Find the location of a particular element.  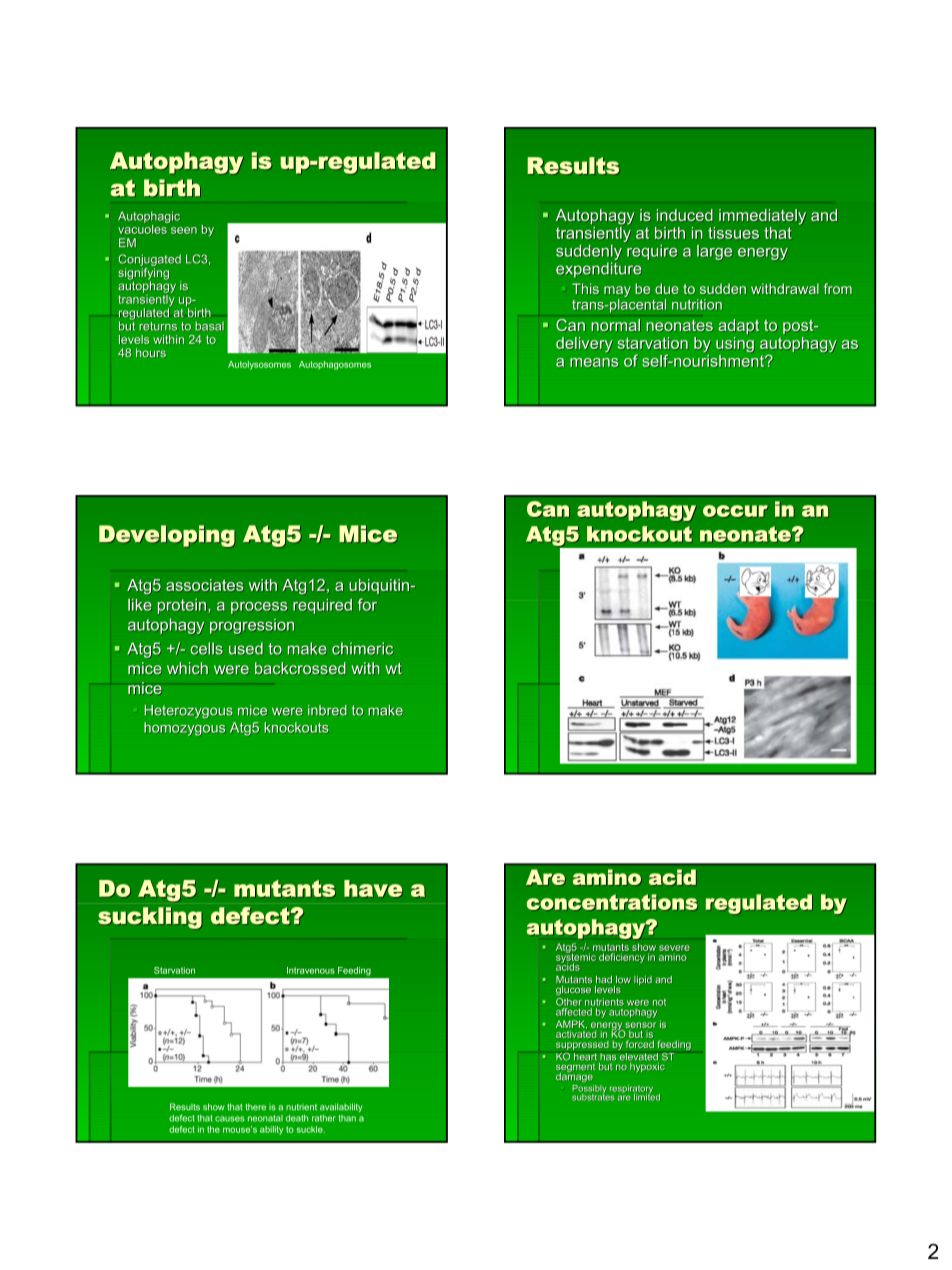

Autophagosomes is located at coordinates (335, 365).
